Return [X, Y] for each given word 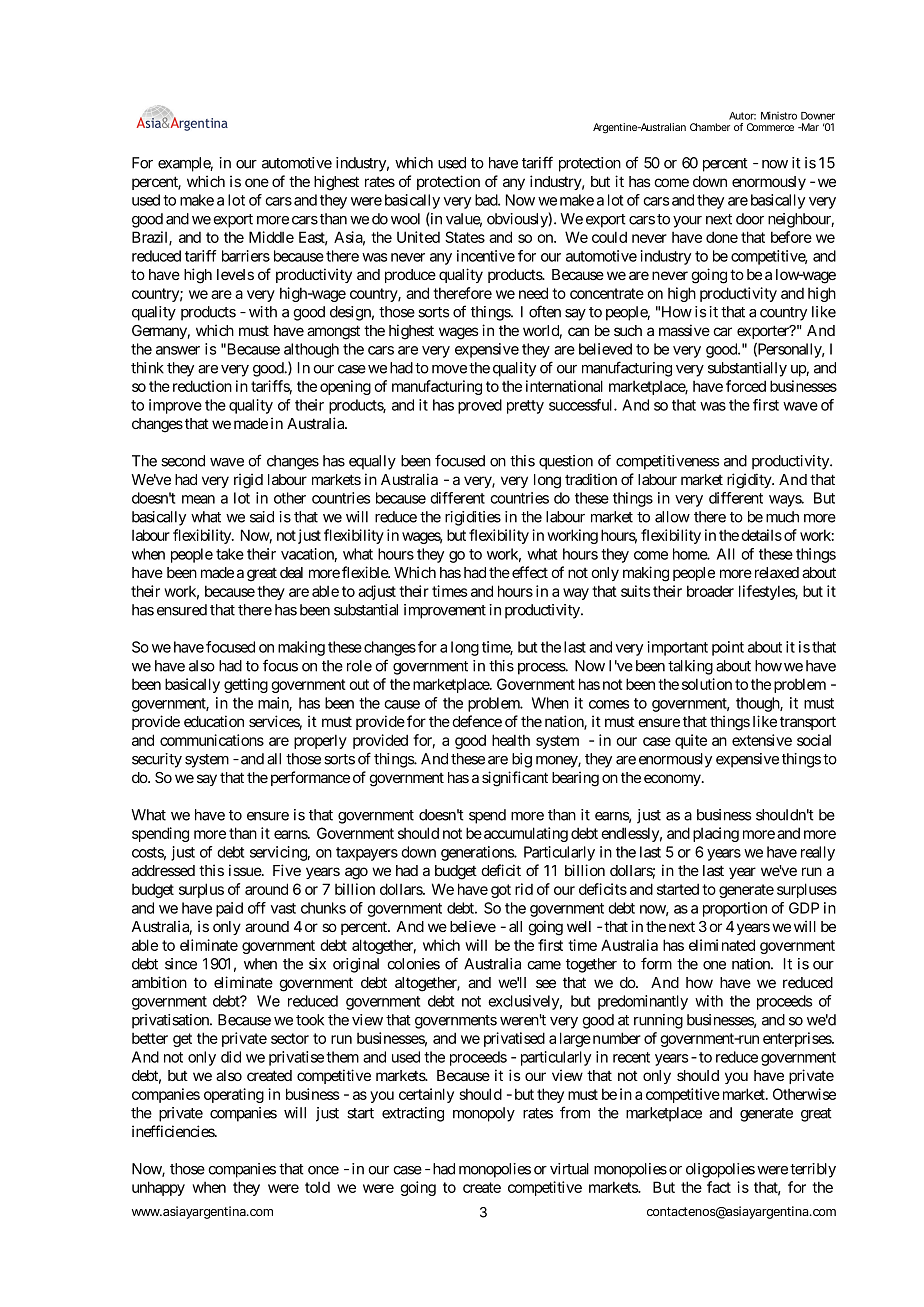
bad [487, 200]
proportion [735, 909]
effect [530, 572]
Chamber [710, 127]
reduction [202, 386]
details [761, 535]
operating [234, 1095]
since [181, 964]
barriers [246, 256]
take [230, 554]
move [449, 369]
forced [746, 386]
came [544, 965]
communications [212, 740]
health [511, 740]
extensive [762, 740]
